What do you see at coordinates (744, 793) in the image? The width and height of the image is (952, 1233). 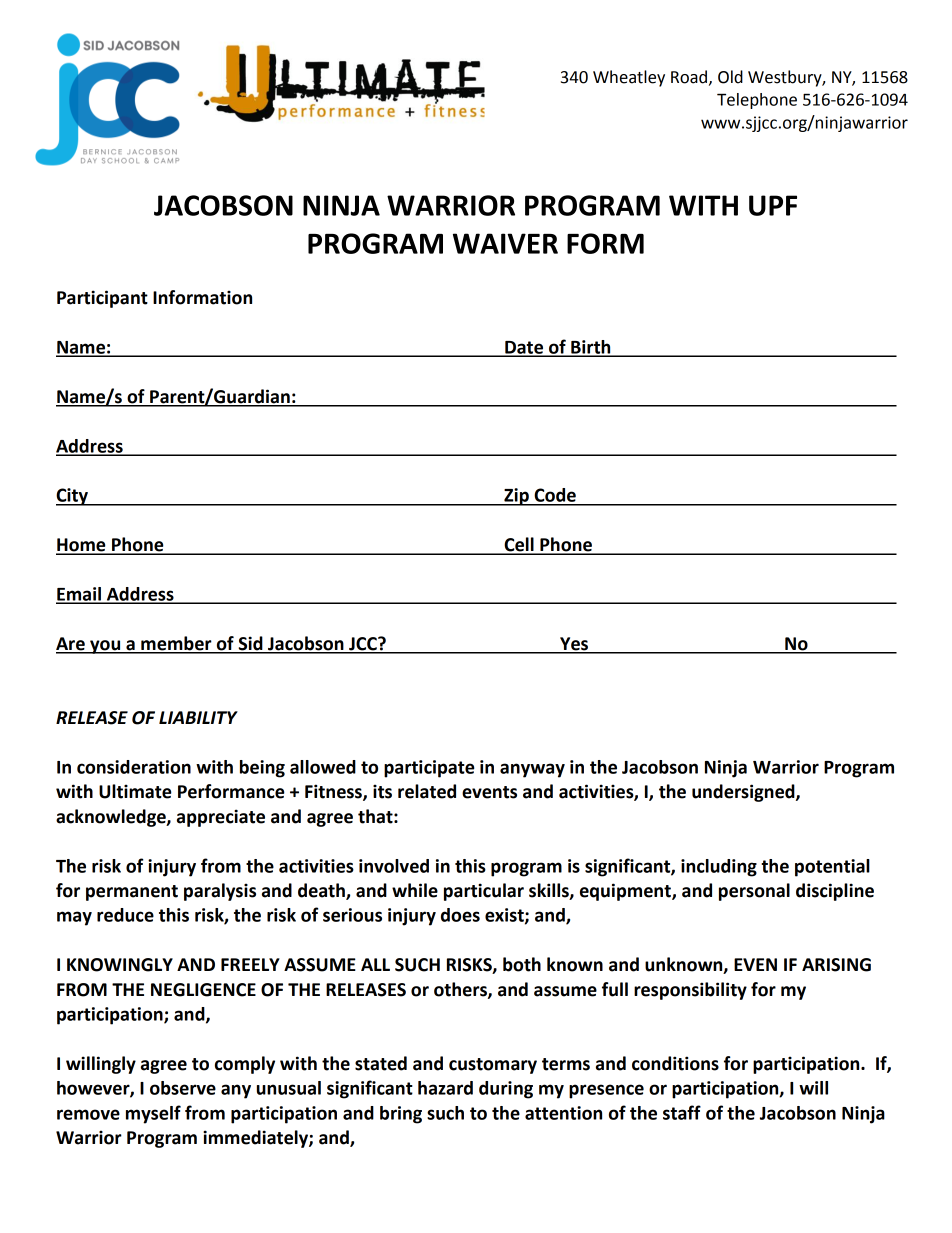 I see `undersigned` at bounding box center [744, 793].
